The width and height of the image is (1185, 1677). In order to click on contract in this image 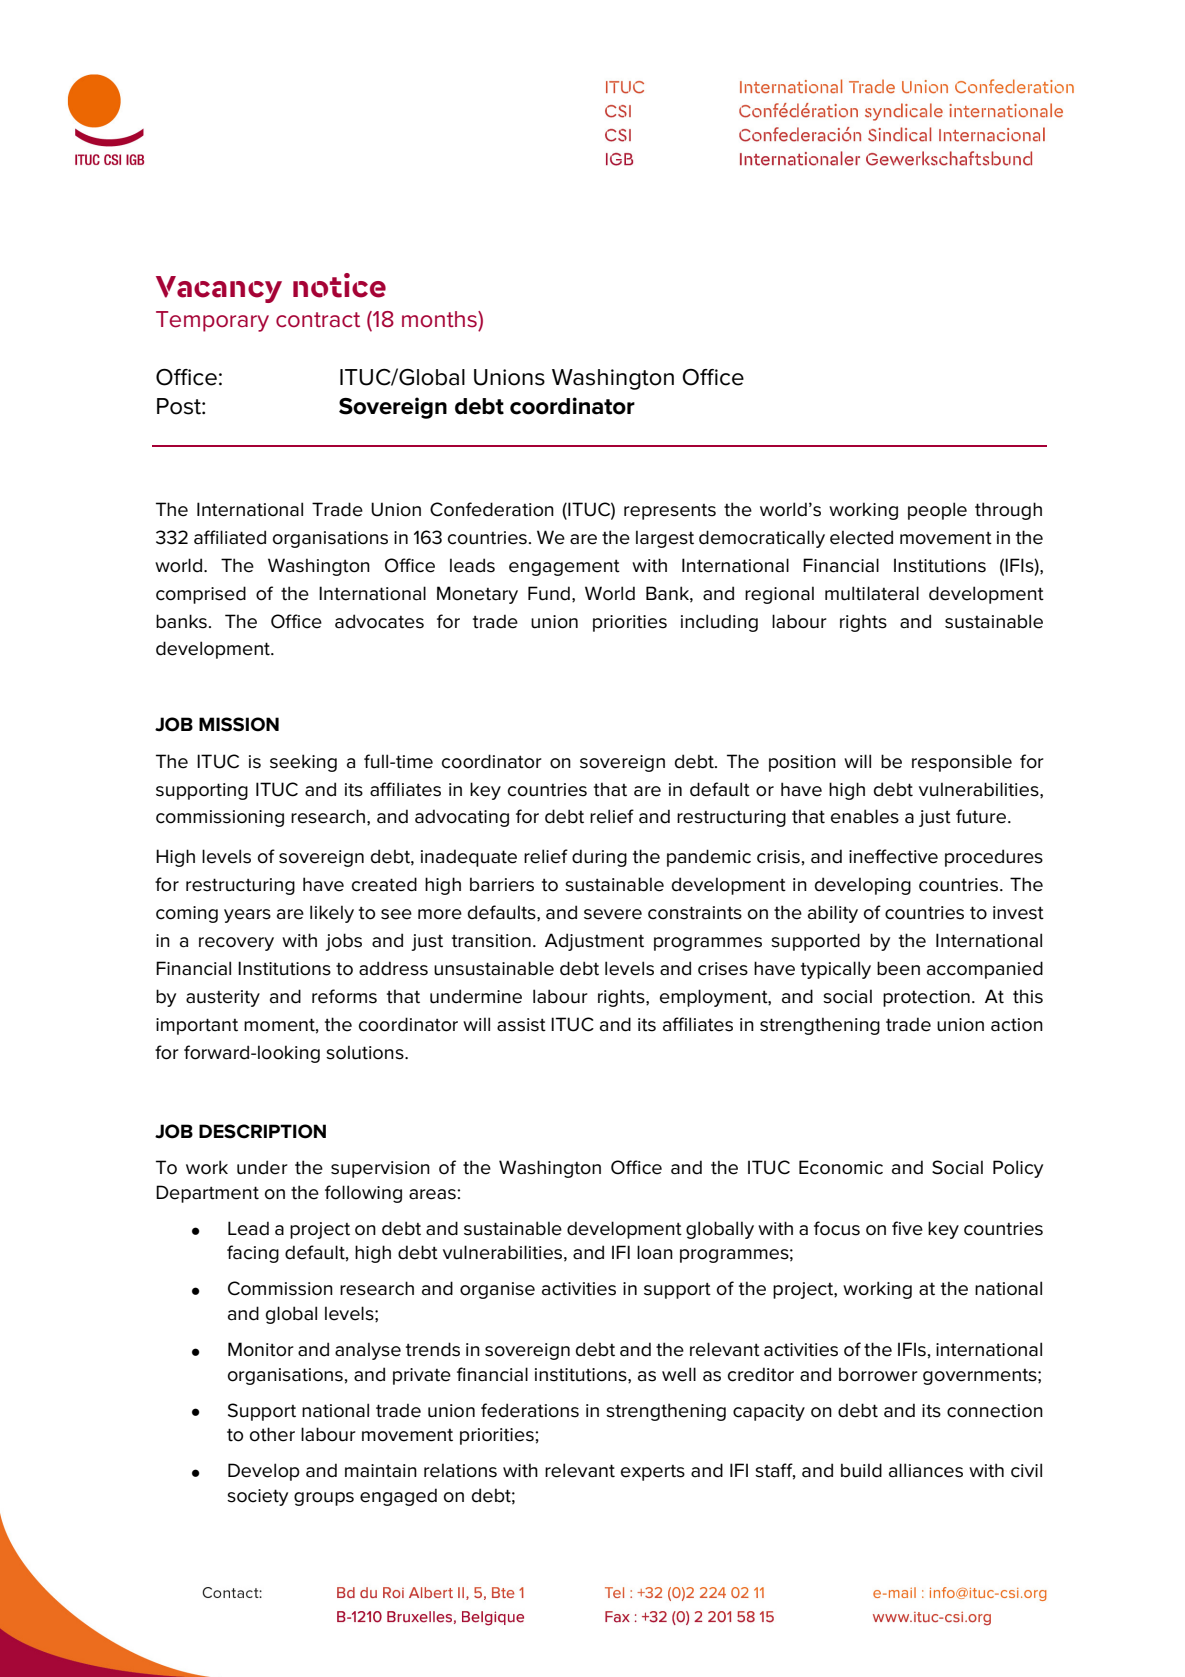, I will do `click(318, 320)`.
